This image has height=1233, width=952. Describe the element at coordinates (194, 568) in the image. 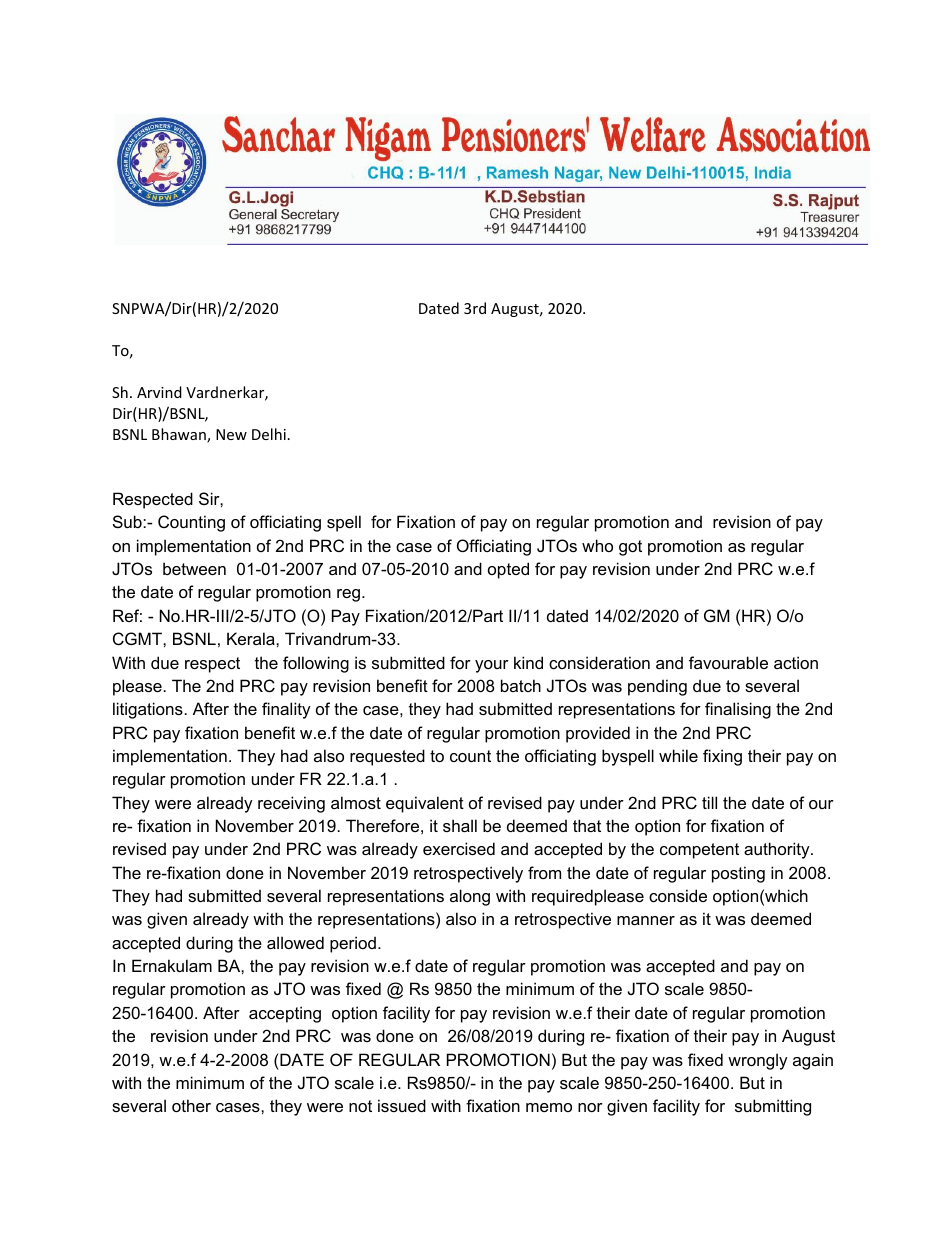

I see `between` at that location.
